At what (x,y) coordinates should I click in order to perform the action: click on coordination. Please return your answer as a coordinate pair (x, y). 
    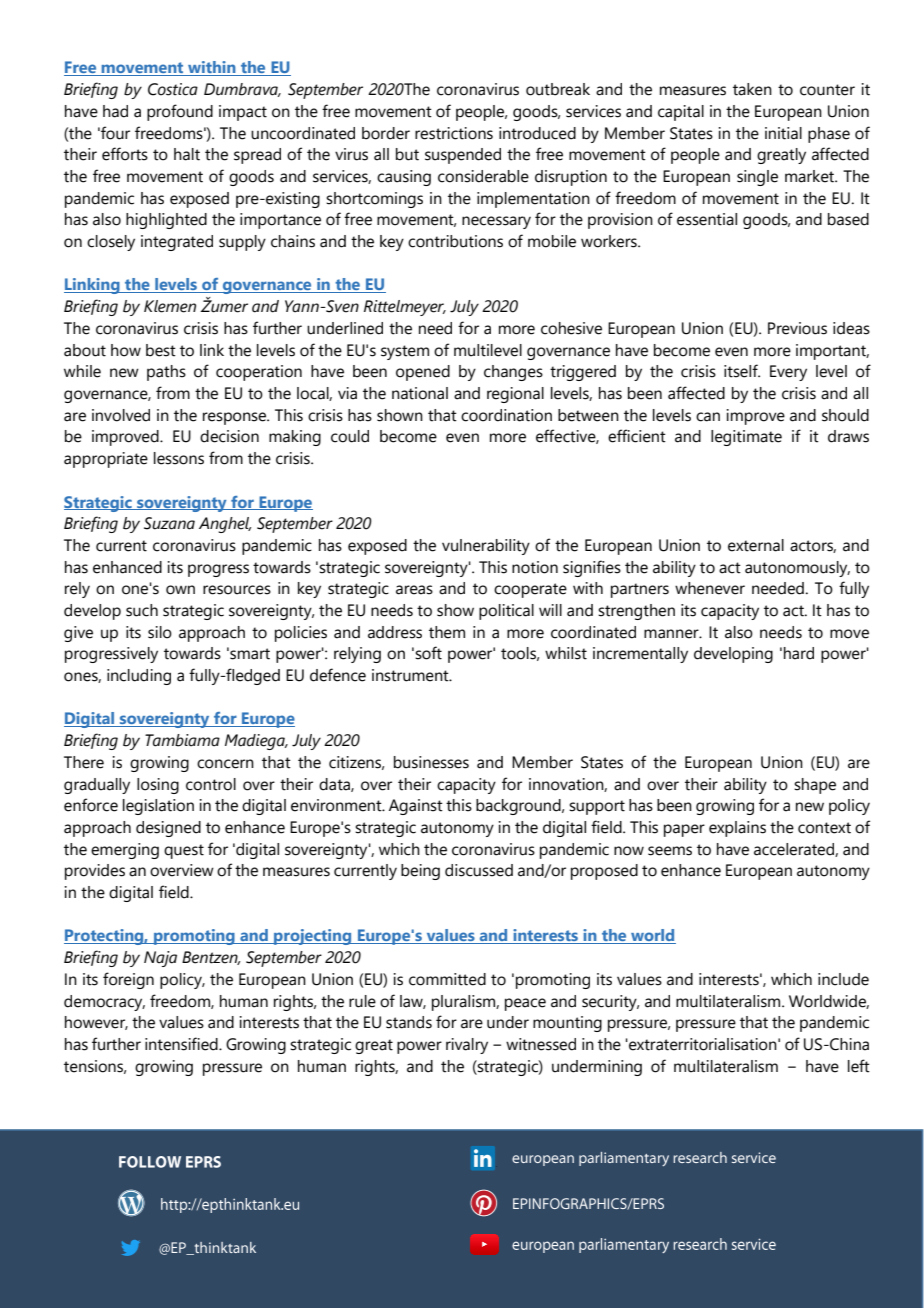
    Looking at the image, I should click on (506, 415).
